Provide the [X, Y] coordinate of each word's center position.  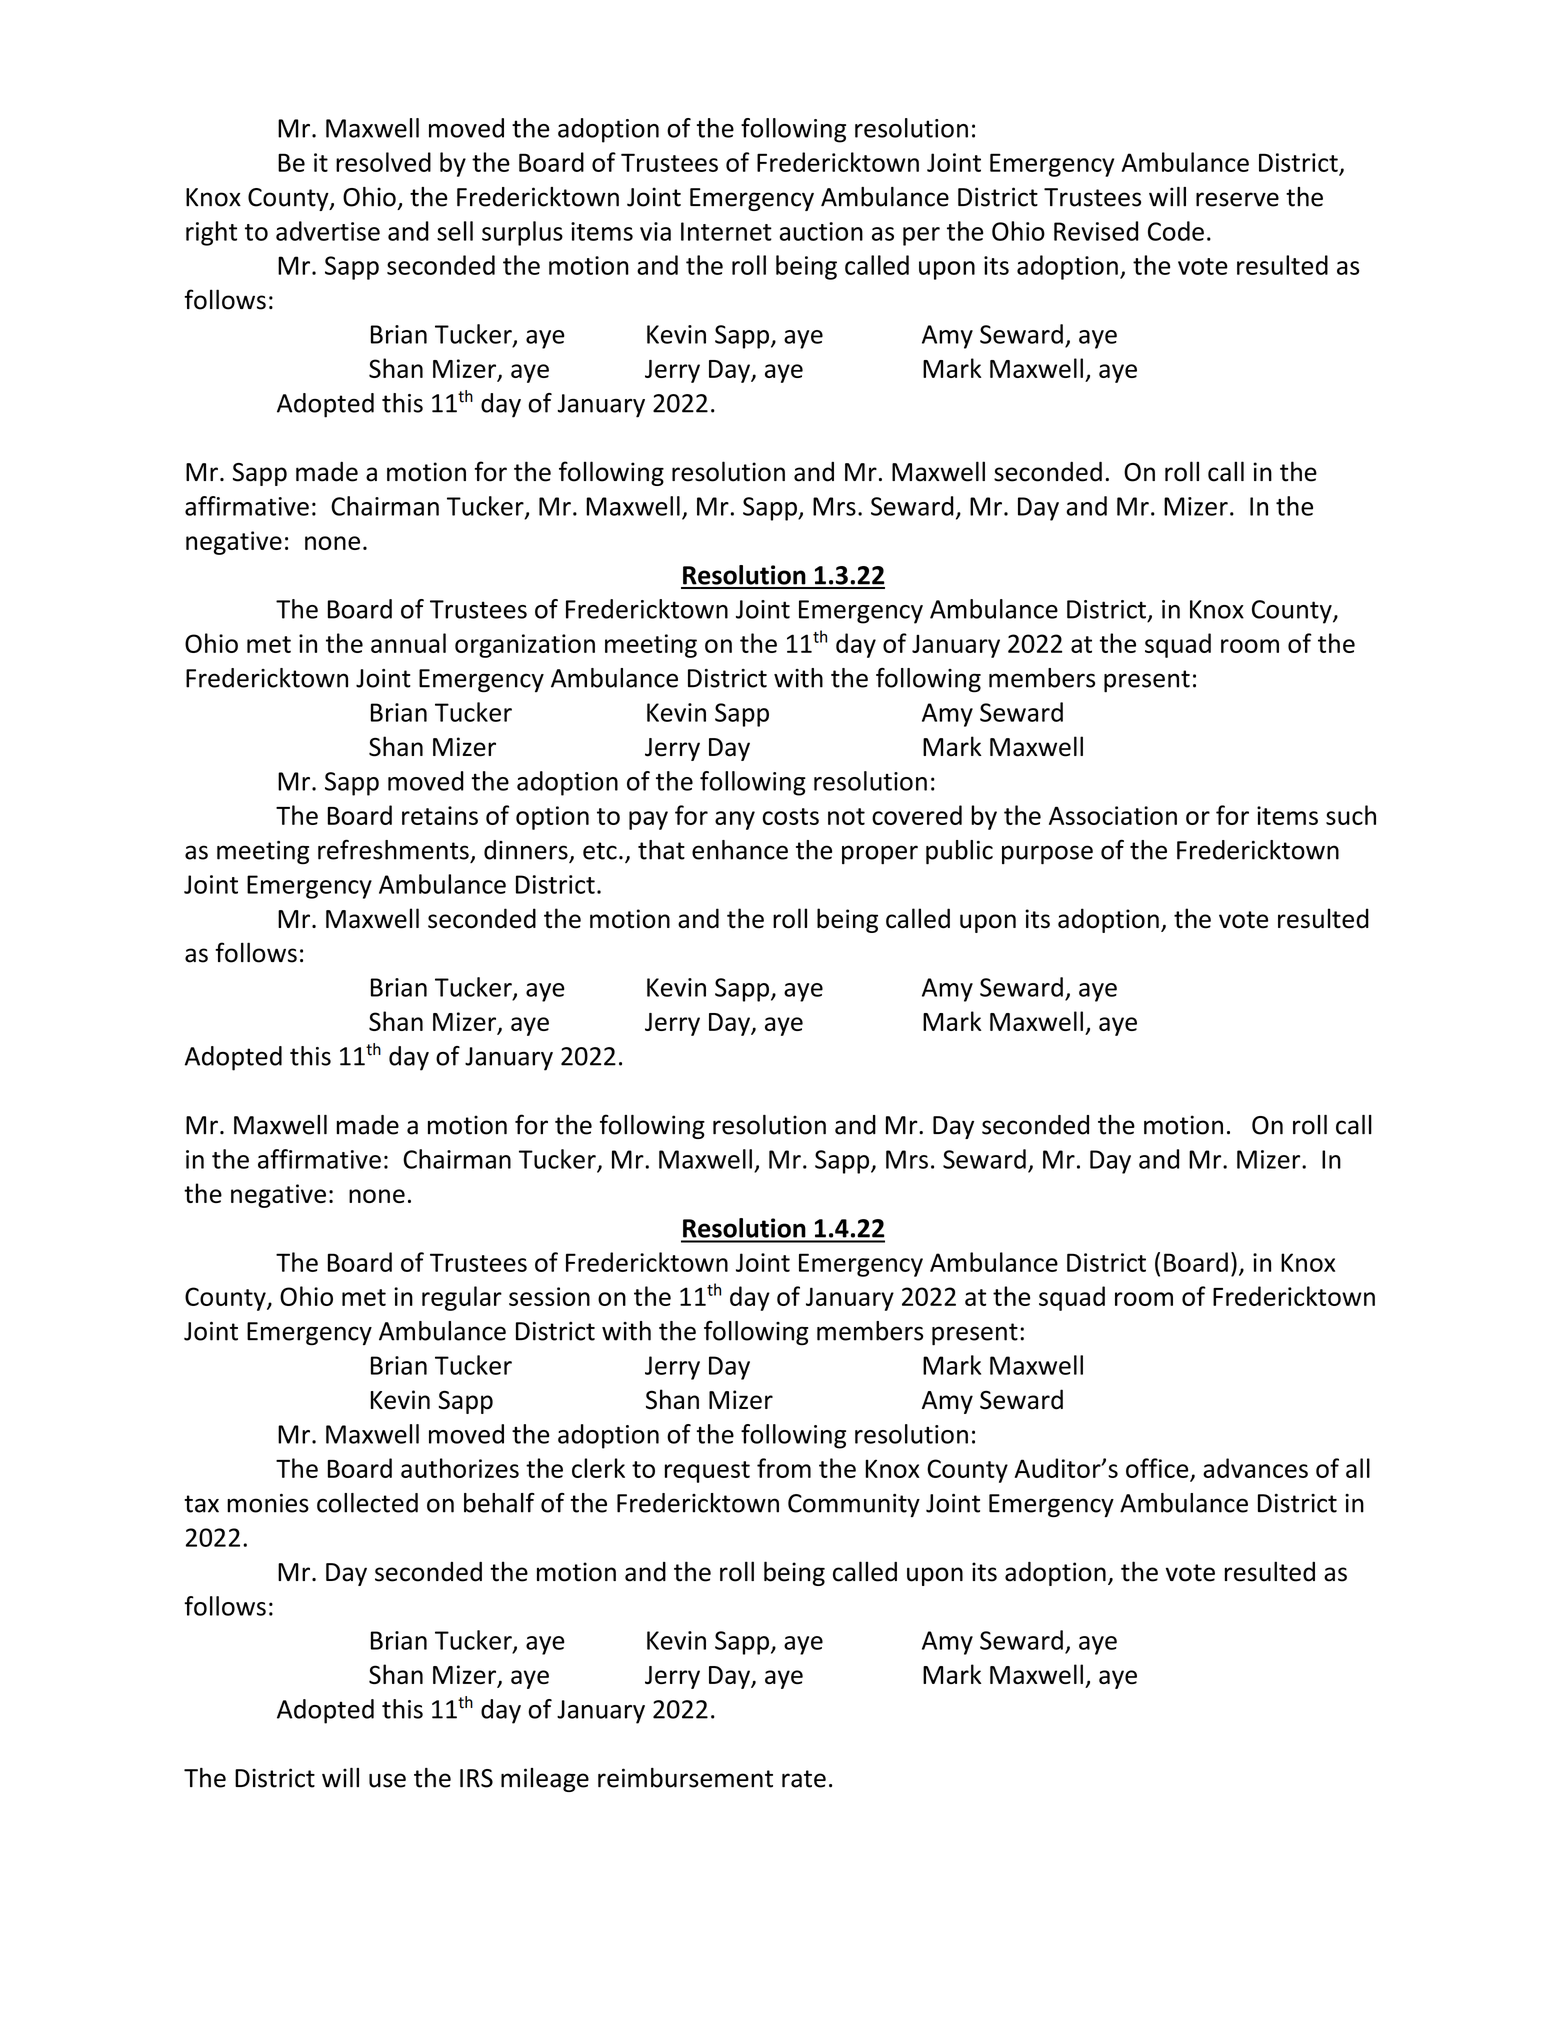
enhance [740, 850]
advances [1255, 1468]
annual [408, 643]
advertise [328, 231]
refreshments [393, 849]
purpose [1047, 855]
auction [821, 231]
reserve [1237, 199]
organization [525, 646]
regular [462, 1298]
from [784, 1468]
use [387, 1780]
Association [1113, 815]
